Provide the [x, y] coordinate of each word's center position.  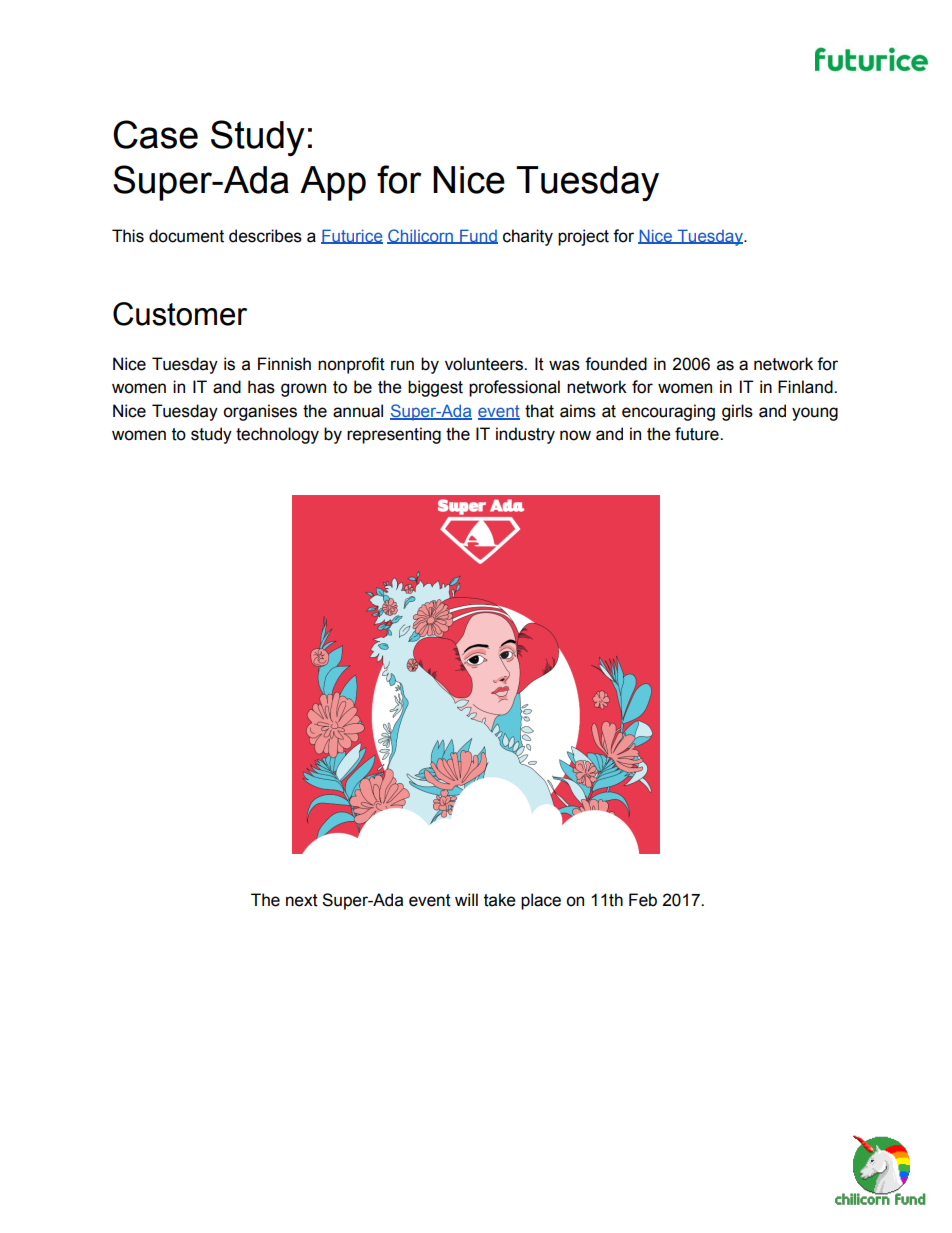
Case [155, 134]
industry [525, 435]
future [698, 434]
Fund [478, 236]
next [302, 900]
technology [277, 435]
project [583, 237]
